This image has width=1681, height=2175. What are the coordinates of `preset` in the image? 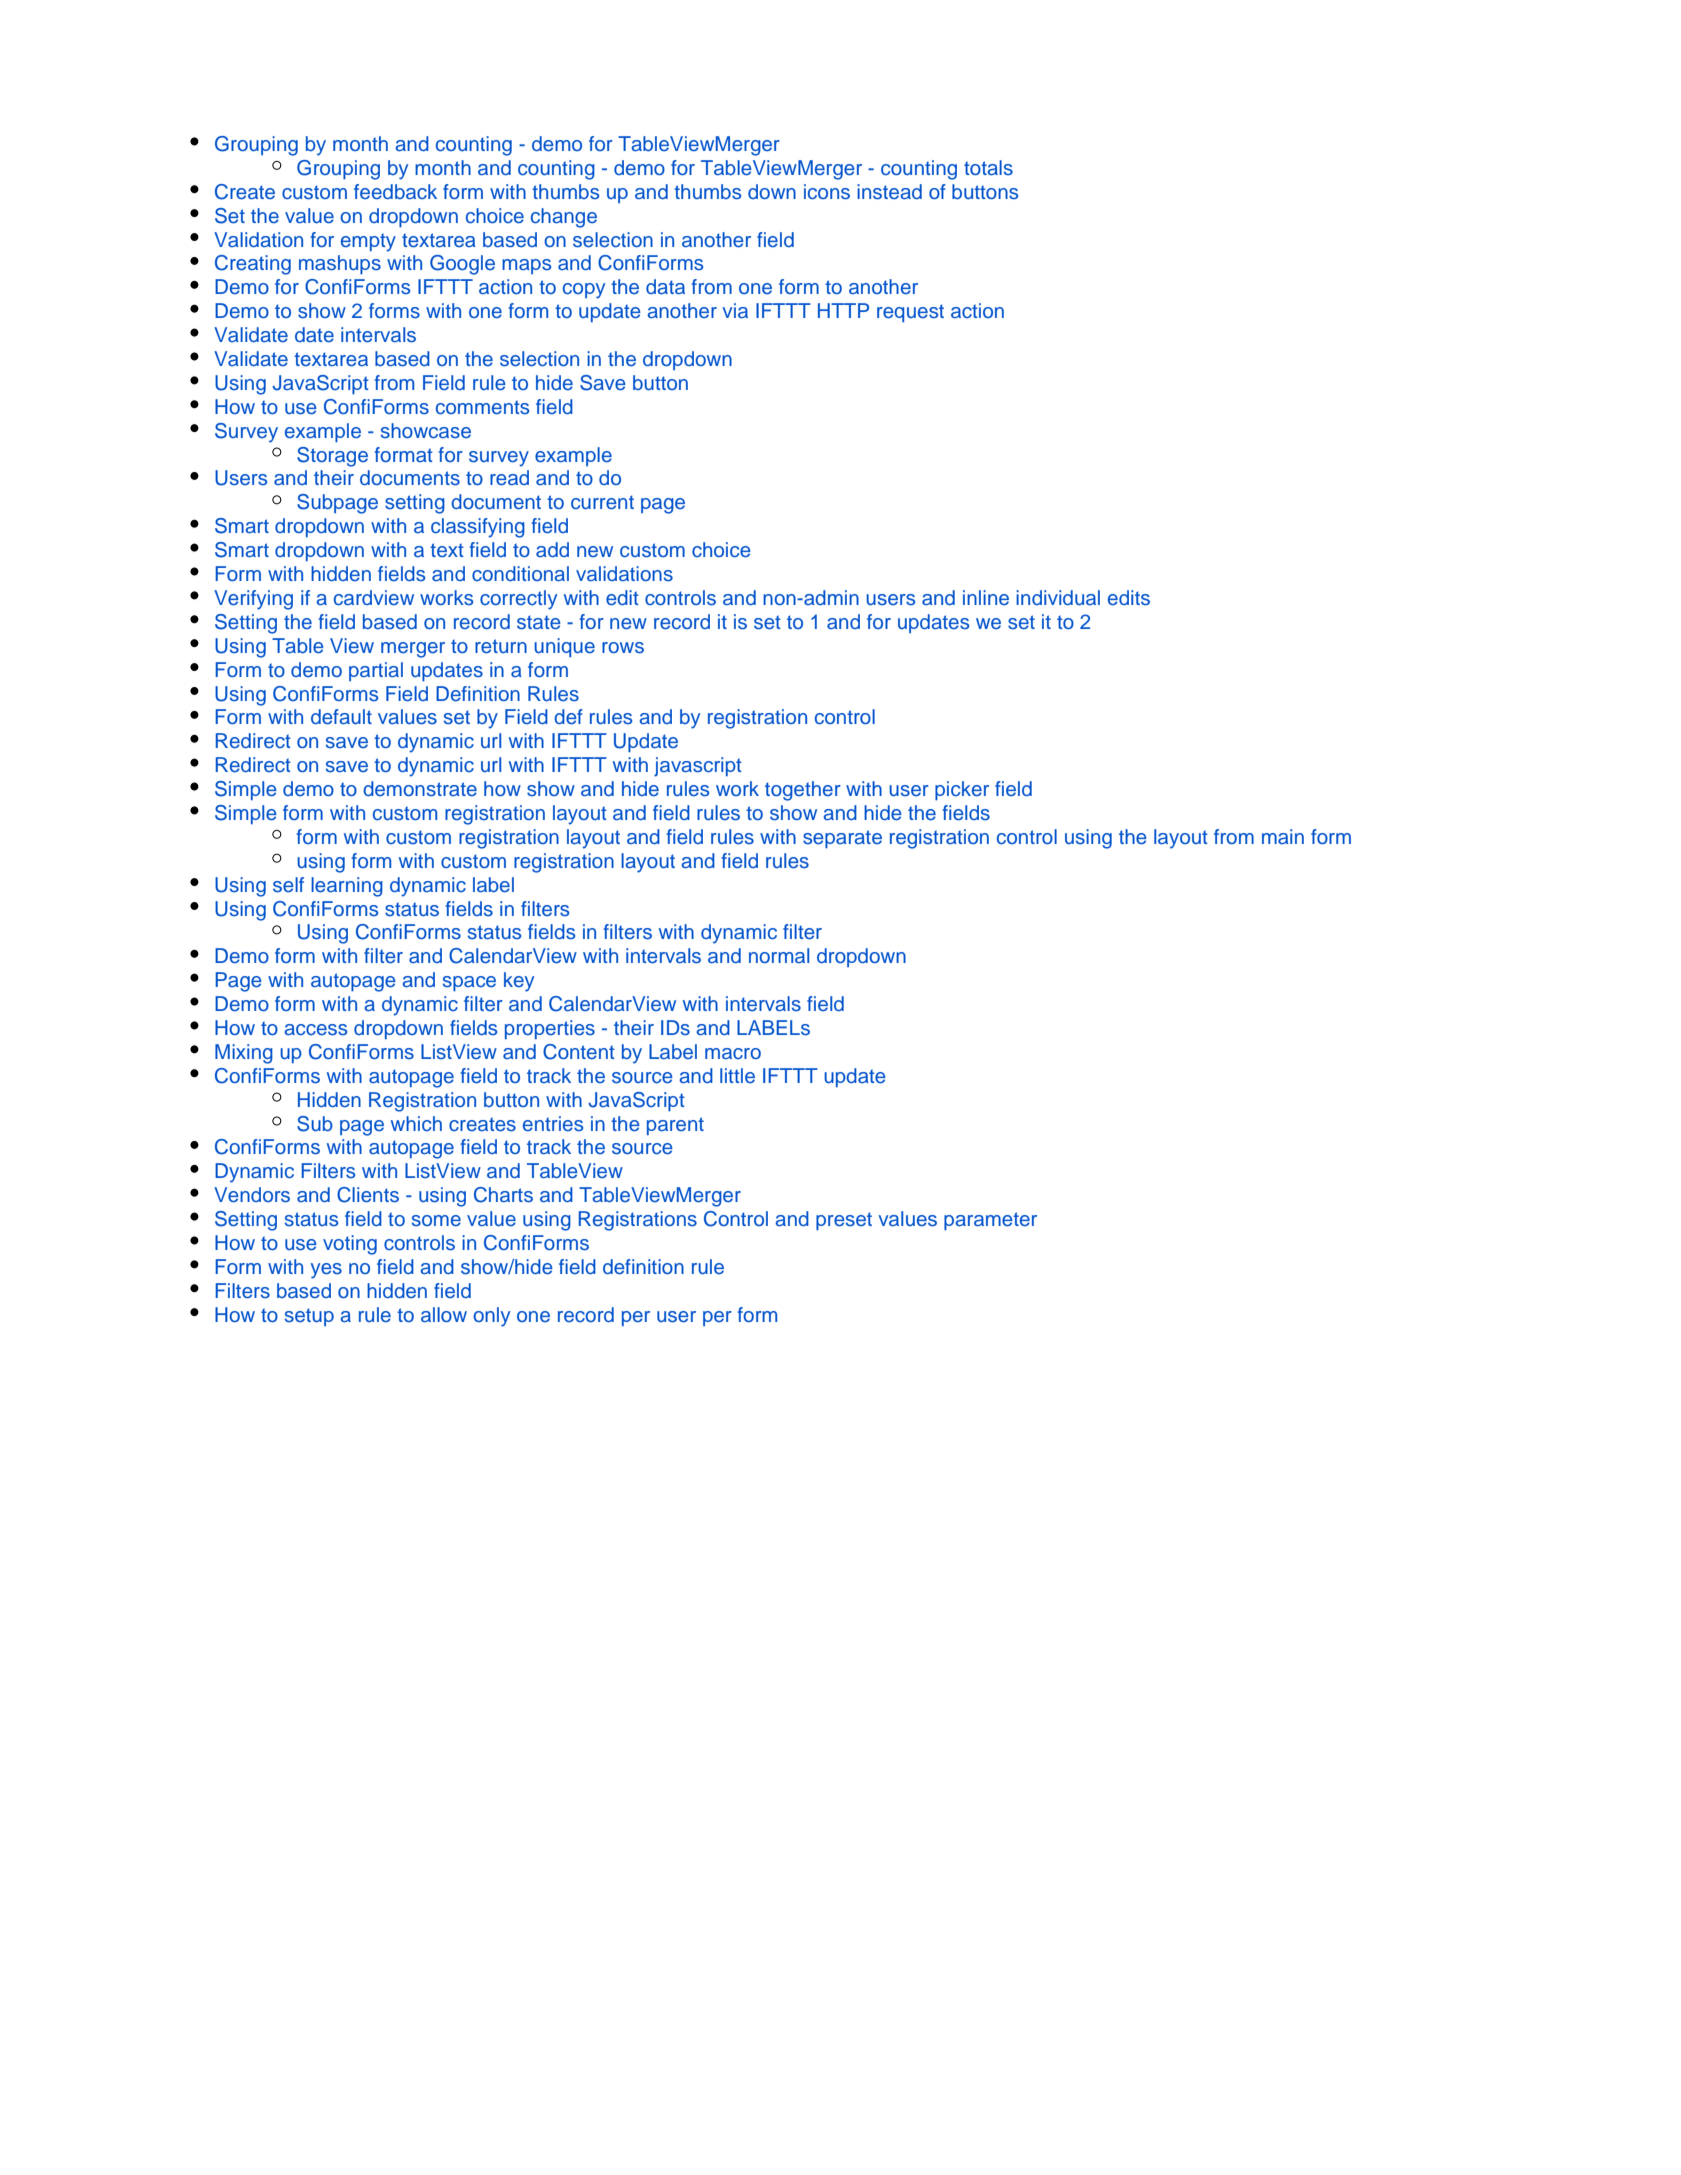 It's located at (844, 1221).
